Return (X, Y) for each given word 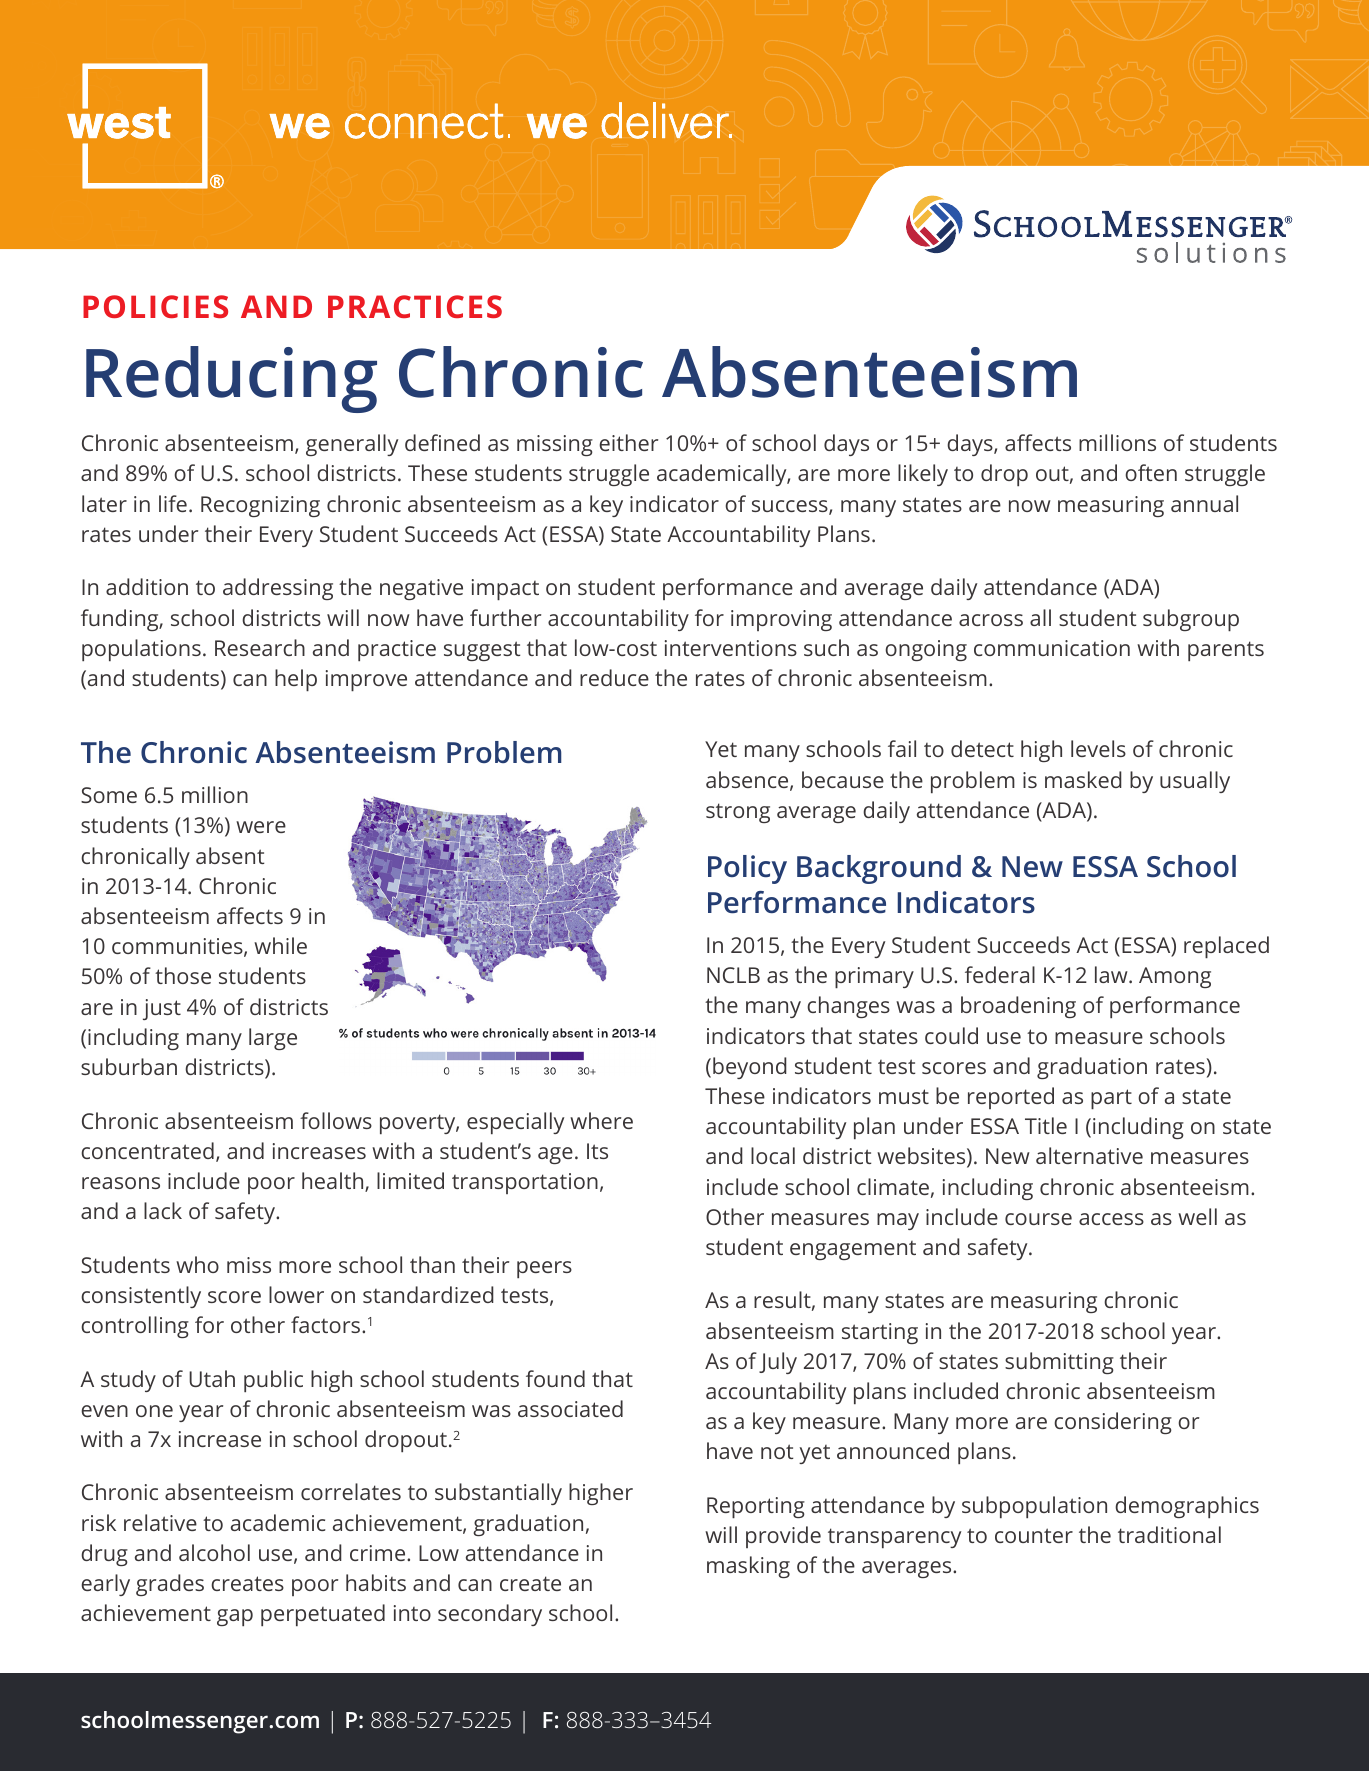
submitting (1059, 1363)
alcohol (214, 1552)
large (273, 1039)
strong (738, 813)
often (1151, 472)
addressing (278, 589)
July (778, 1363)
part (1111, 1099)
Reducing (231, 379)
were (261, 827)
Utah (212, 1378)
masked (1083, 779)
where (601, 1120)
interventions (731, 648)
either (628, 442)
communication (1052, 648)
